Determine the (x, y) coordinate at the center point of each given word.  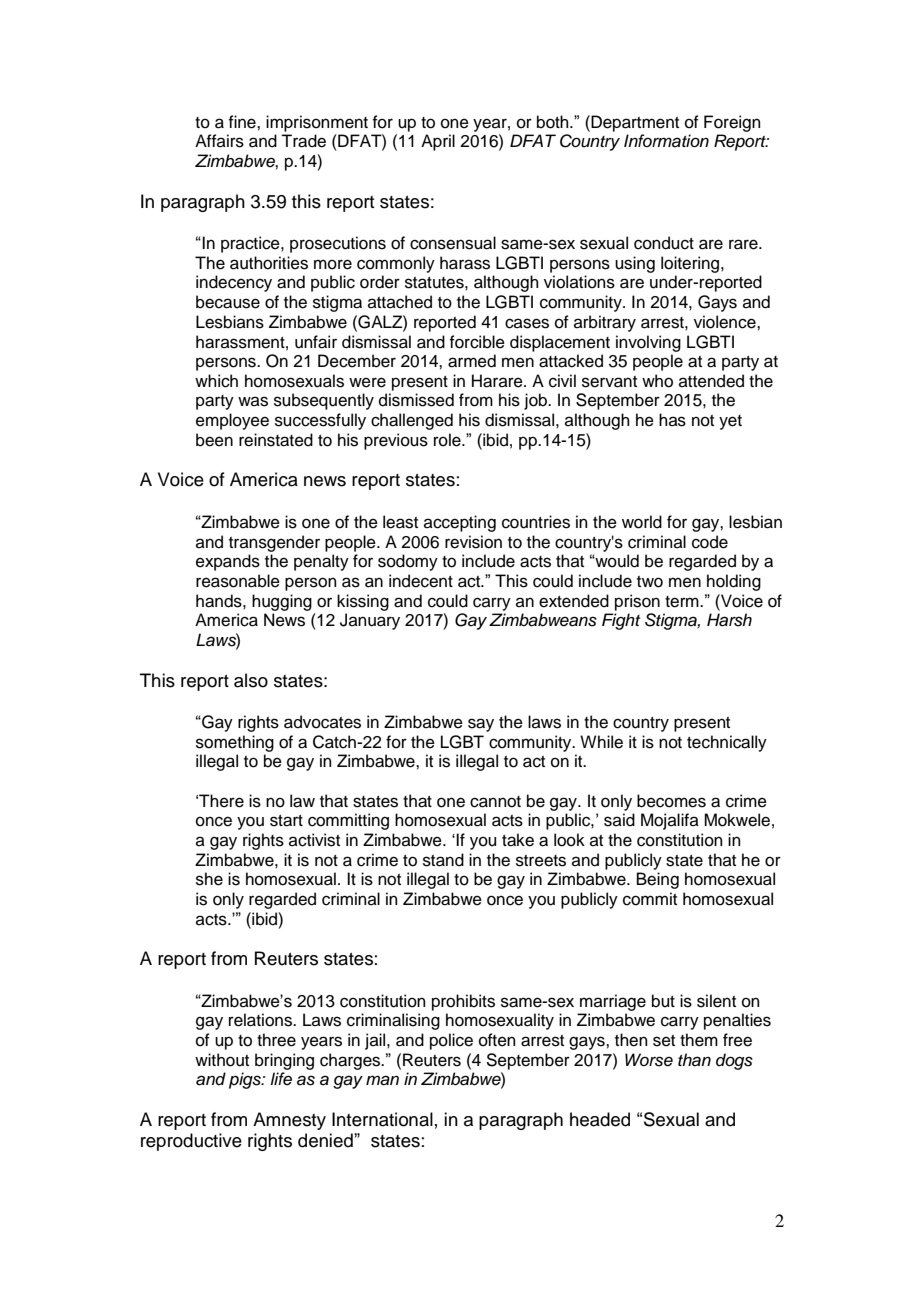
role (448, 440)
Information (666, 141)
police (451, 1041)
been (214, 440)
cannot (495, 802)
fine (243, 122)
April (438, 142)
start (286, 821)
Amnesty (289, 1121)
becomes (671, 801)
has (672, 420)
